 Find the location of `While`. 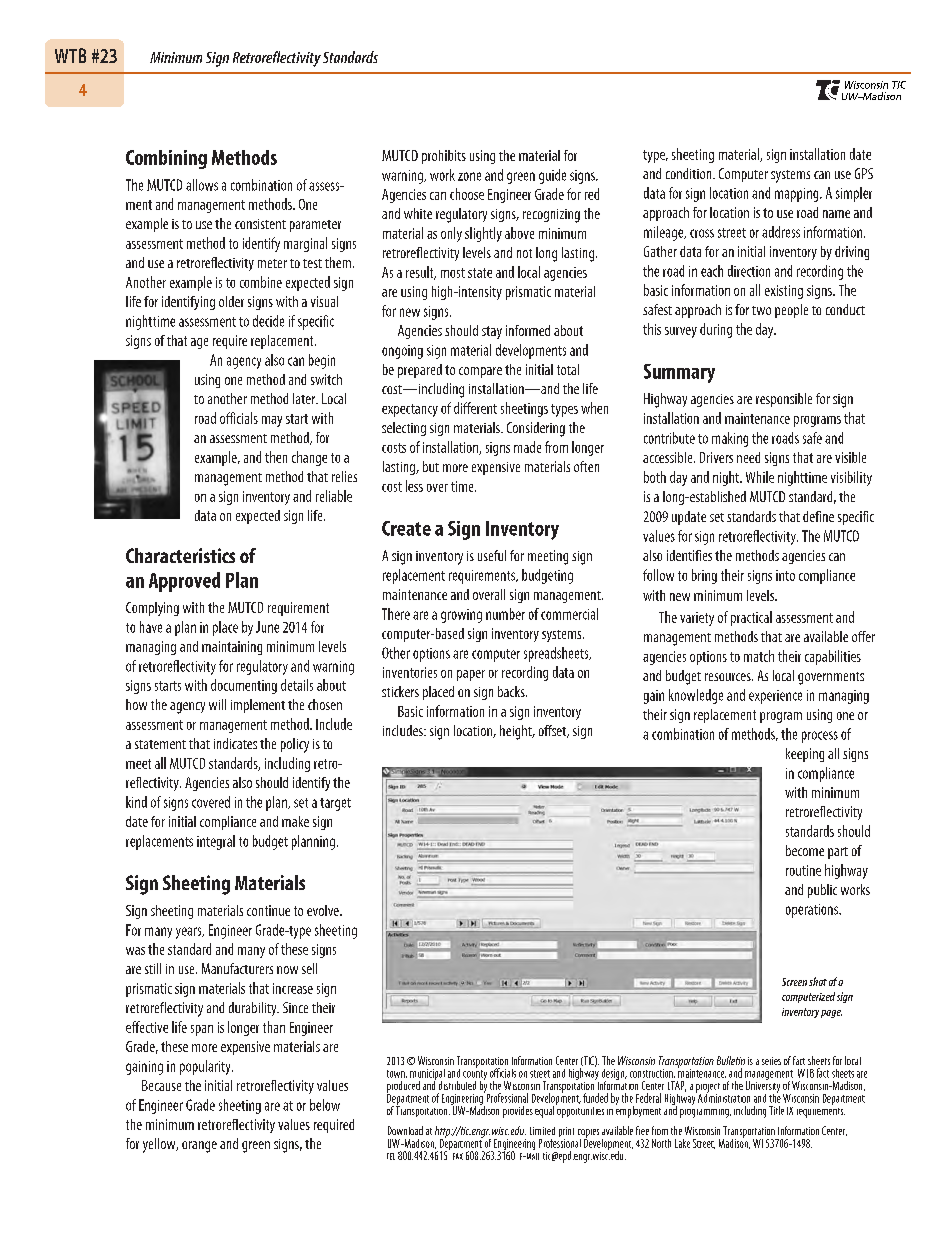

While is located at coordinates (760, 477).
